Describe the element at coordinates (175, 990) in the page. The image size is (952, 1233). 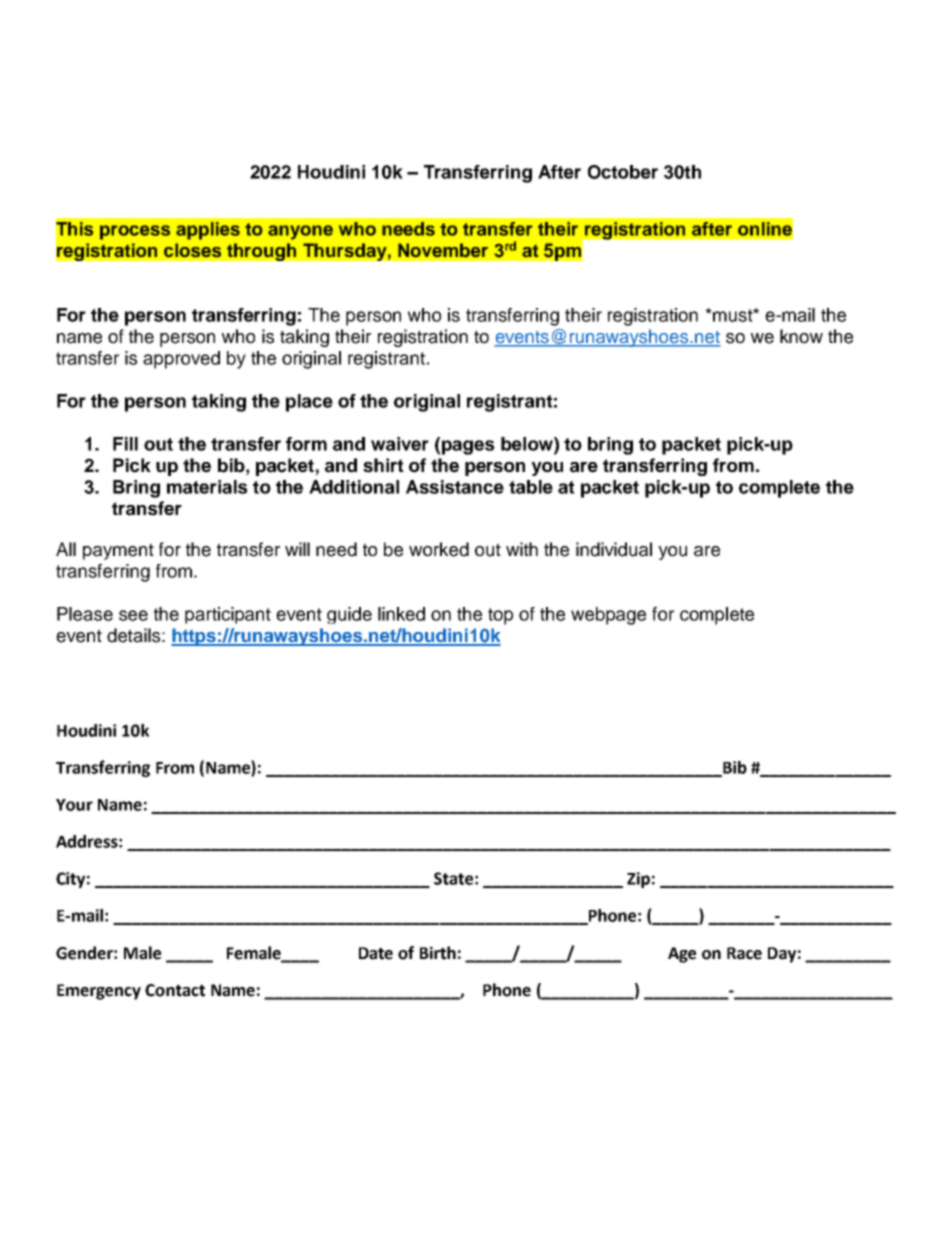
I see `Contact` at that location.
